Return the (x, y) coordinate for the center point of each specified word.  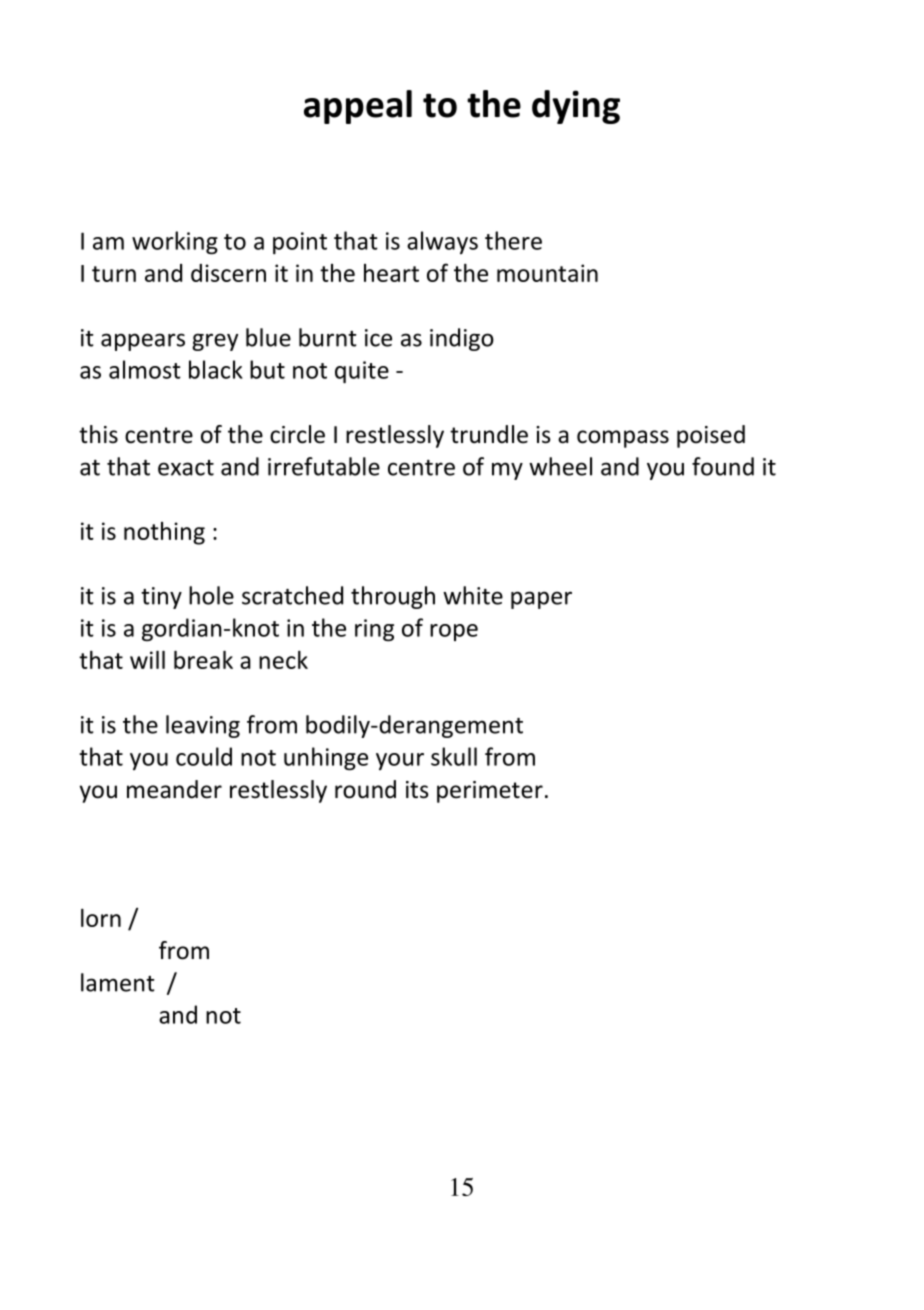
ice (378, 338)
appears (143, 342)
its (417, 790)
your (400, 761)
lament (118, 982)
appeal (358, 107)
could (204, 756)
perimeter (490, 792)
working (175, 242)
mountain (547, 273)
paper (541, 600)
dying (576, 107)
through (393, 597)
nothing (164, 533)
